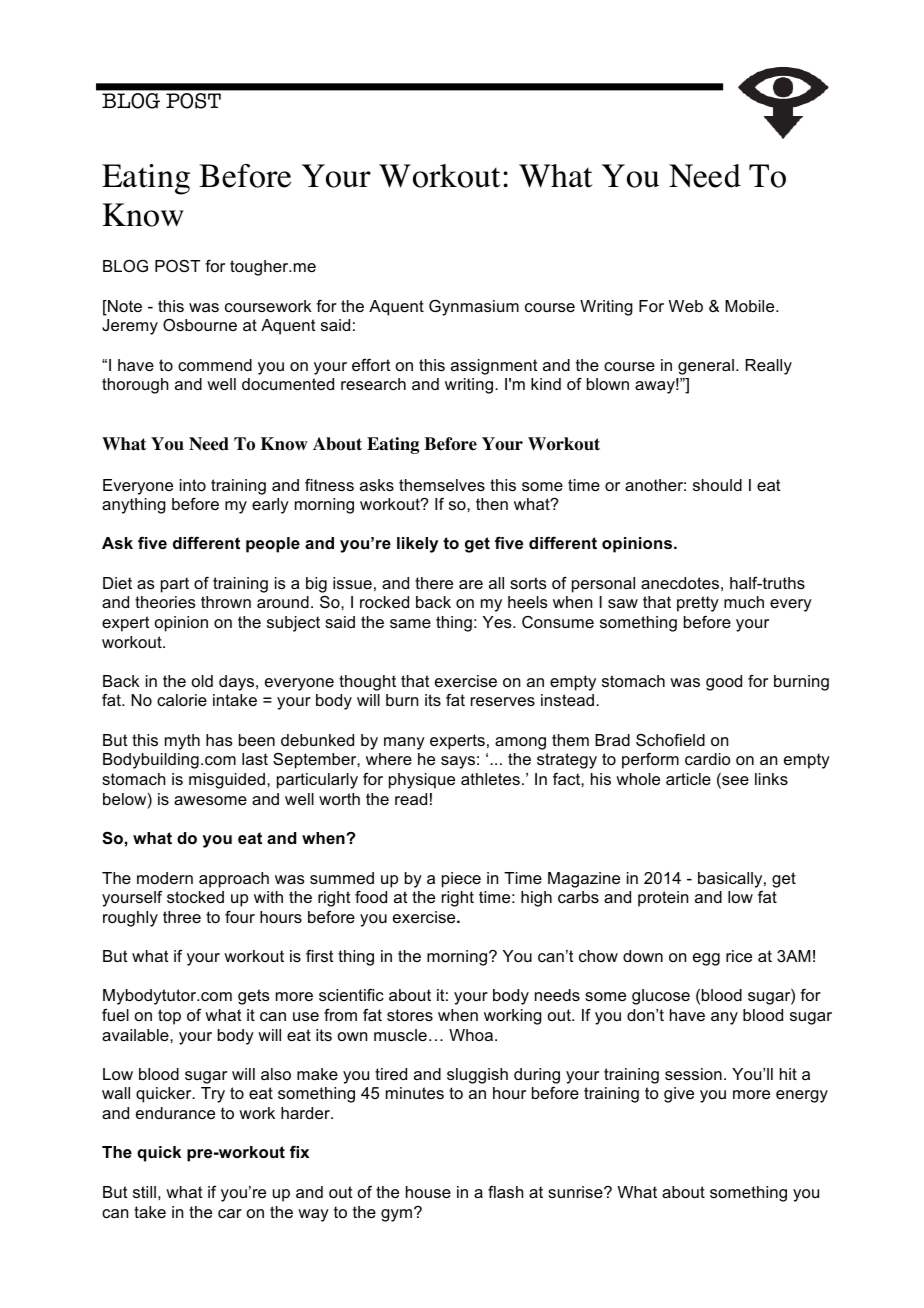  Describe the element at coordinates (428, 1192) in the screenshot. I see `house` at that location.
